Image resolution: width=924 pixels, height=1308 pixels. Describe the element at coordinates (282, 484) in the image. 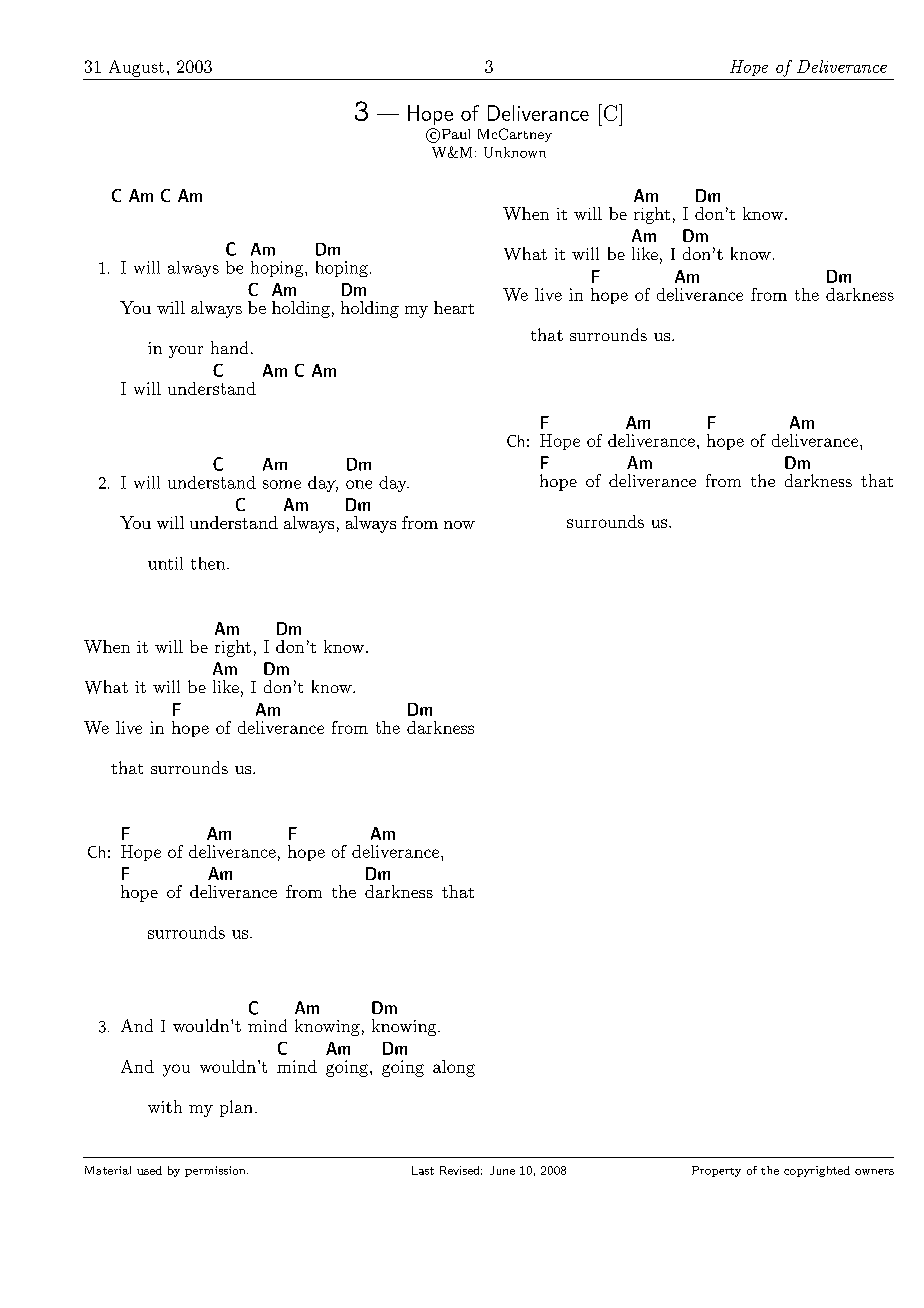

I see `some` at that location.
